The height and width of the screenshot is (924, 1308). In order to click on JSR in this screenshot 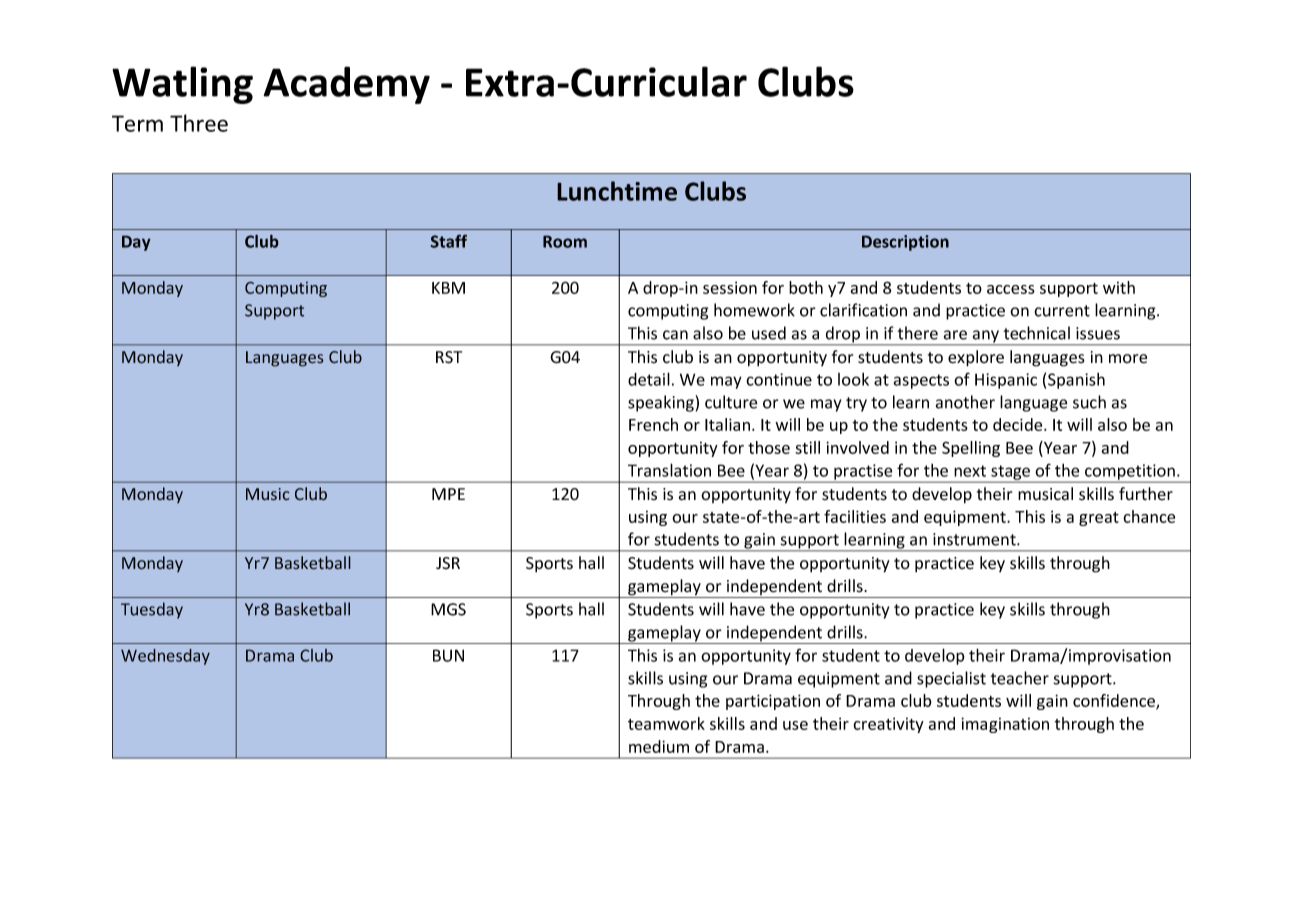, I will do `click(448, 563)`.
